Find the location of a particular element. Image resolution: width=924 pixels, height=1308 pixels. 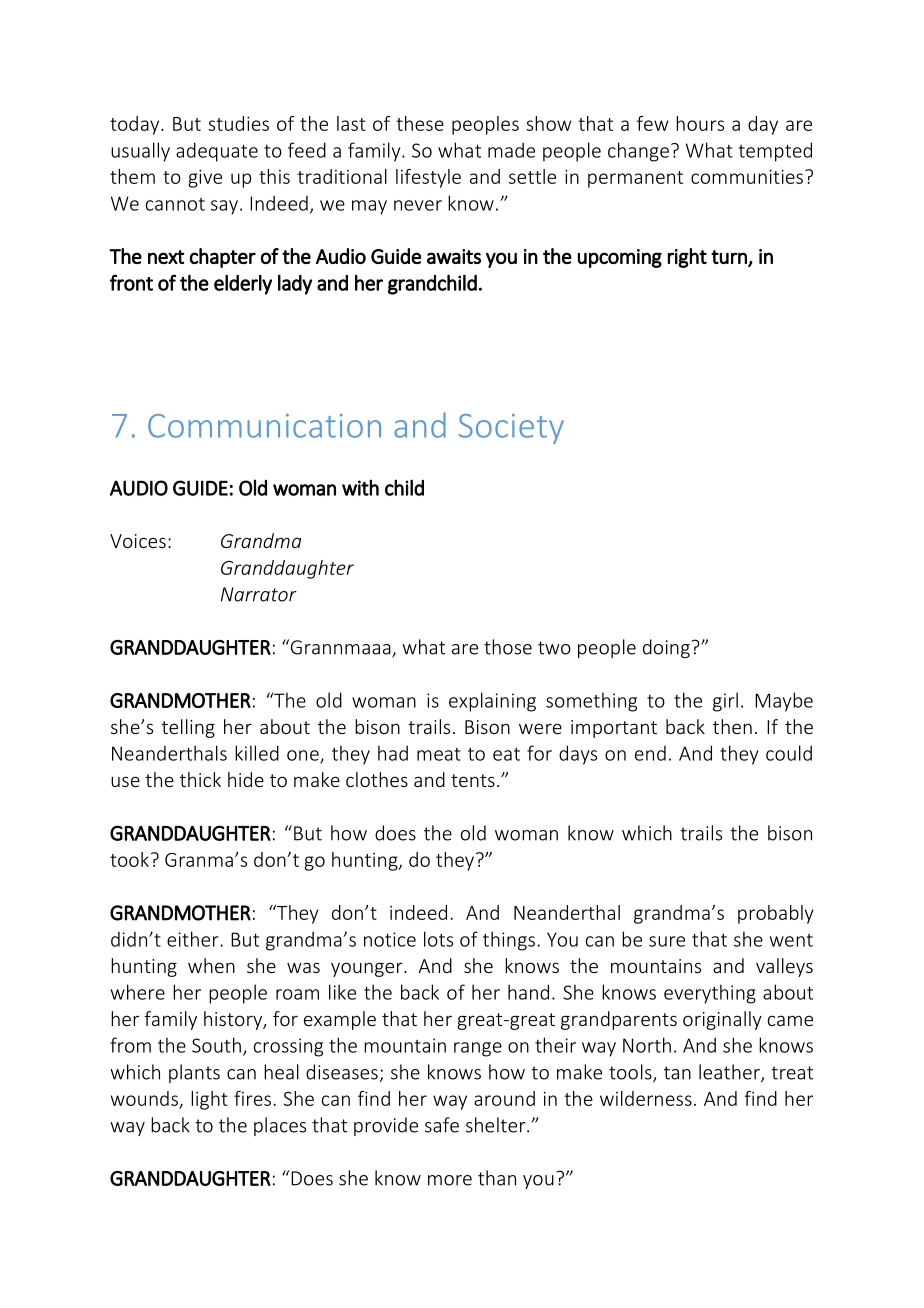

elderly is located at coordinates (243, 285).
